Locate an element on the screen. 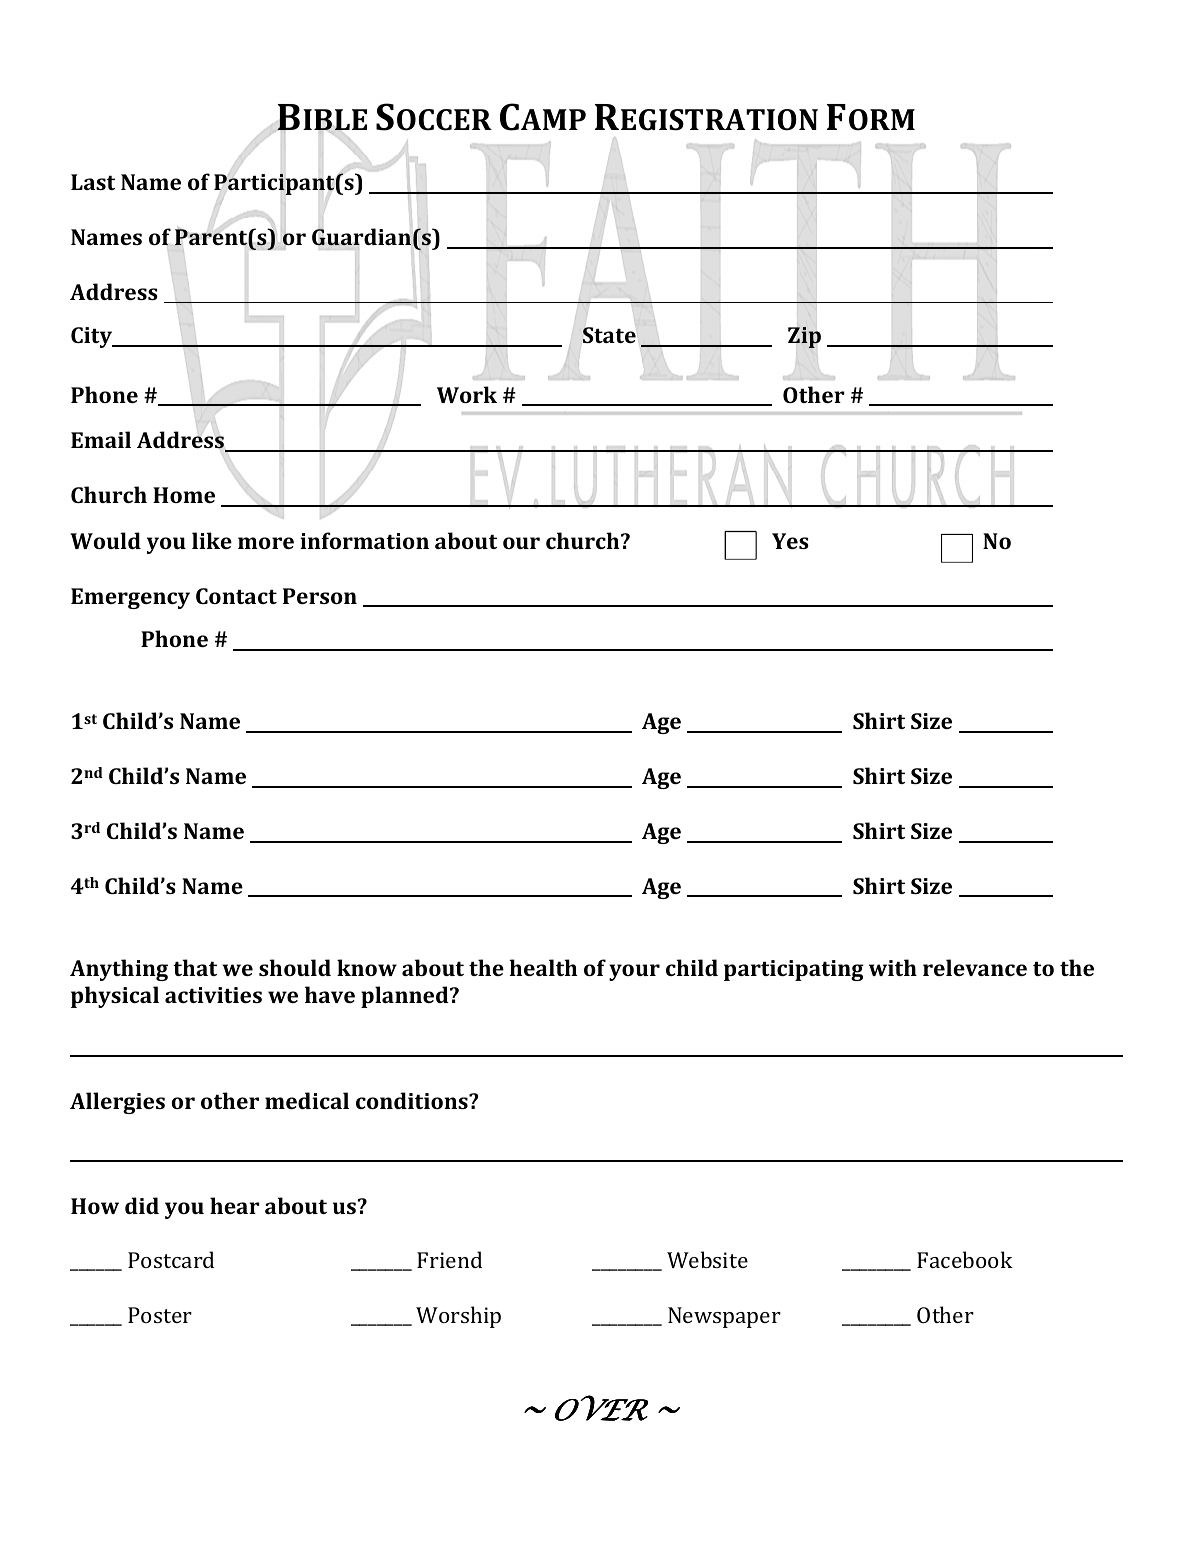  Person is located at coordinates (320, 596).
